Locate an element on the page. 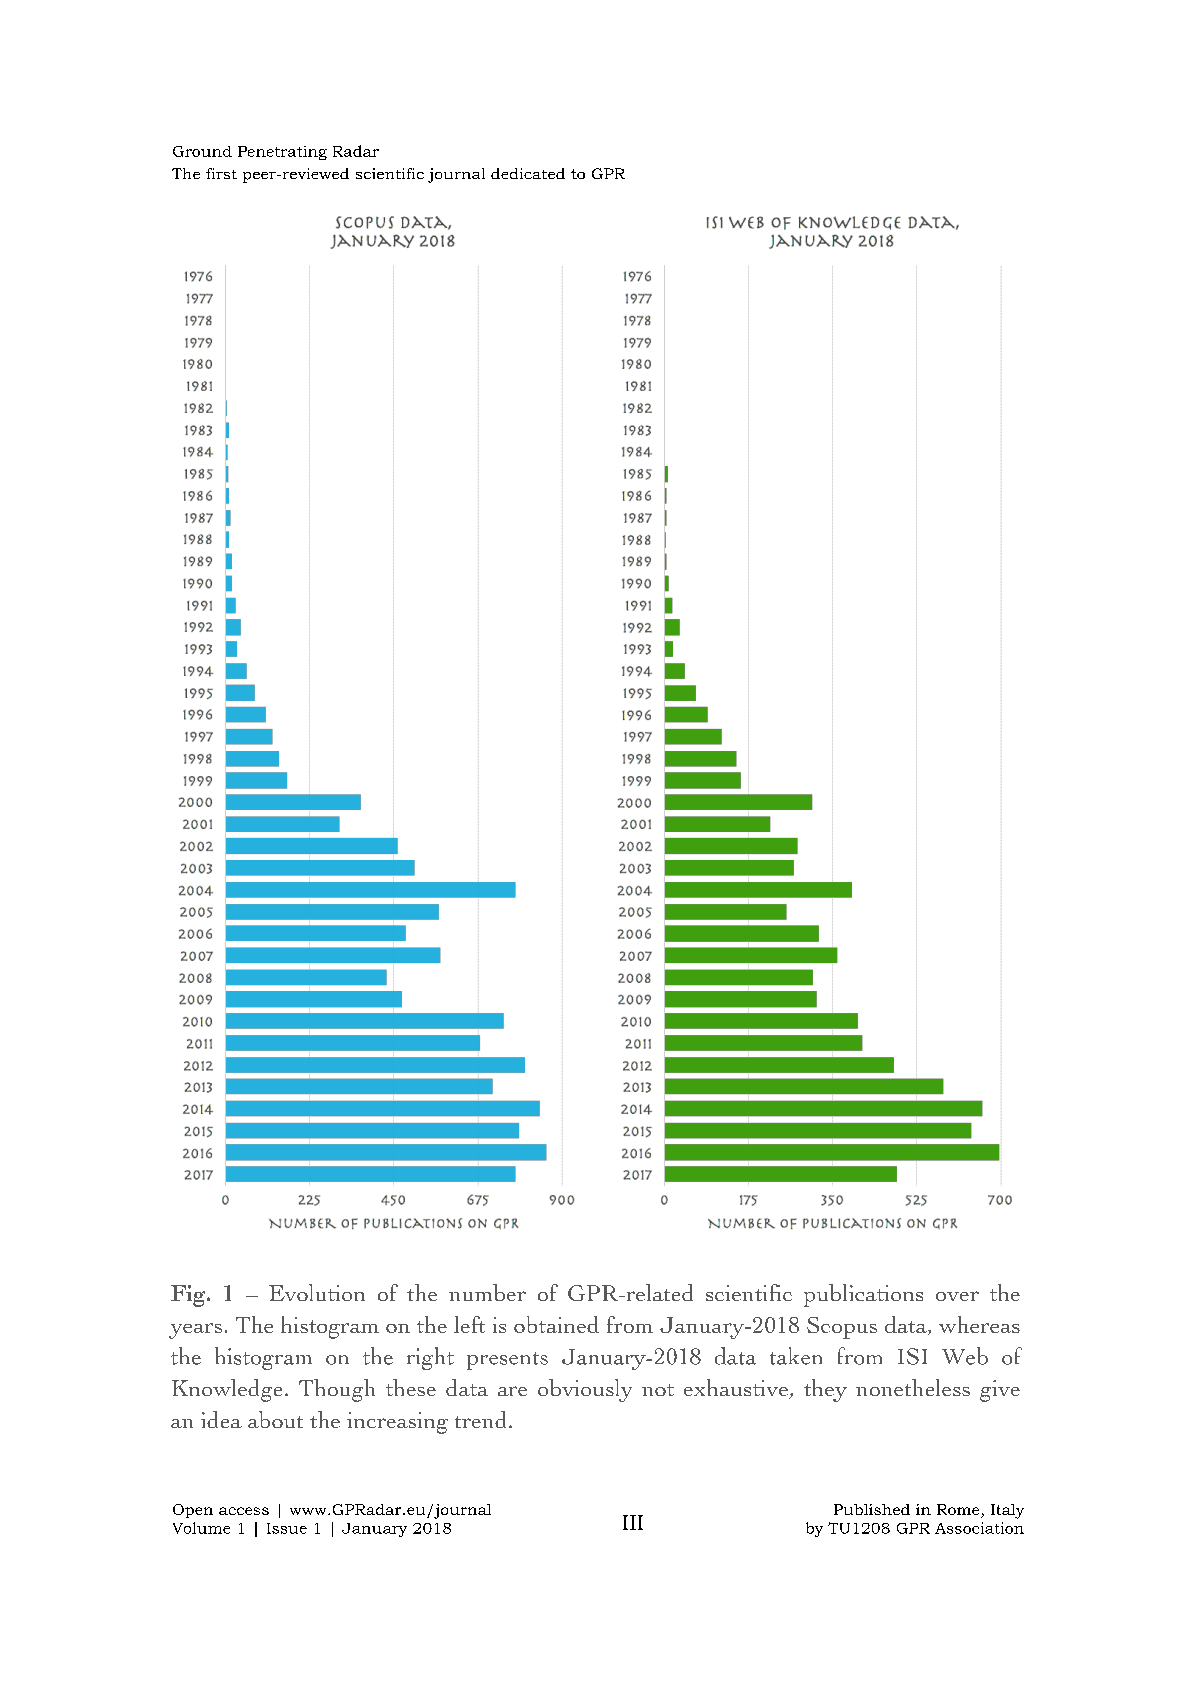  Penetrating is located at coordinates (282, 153).
